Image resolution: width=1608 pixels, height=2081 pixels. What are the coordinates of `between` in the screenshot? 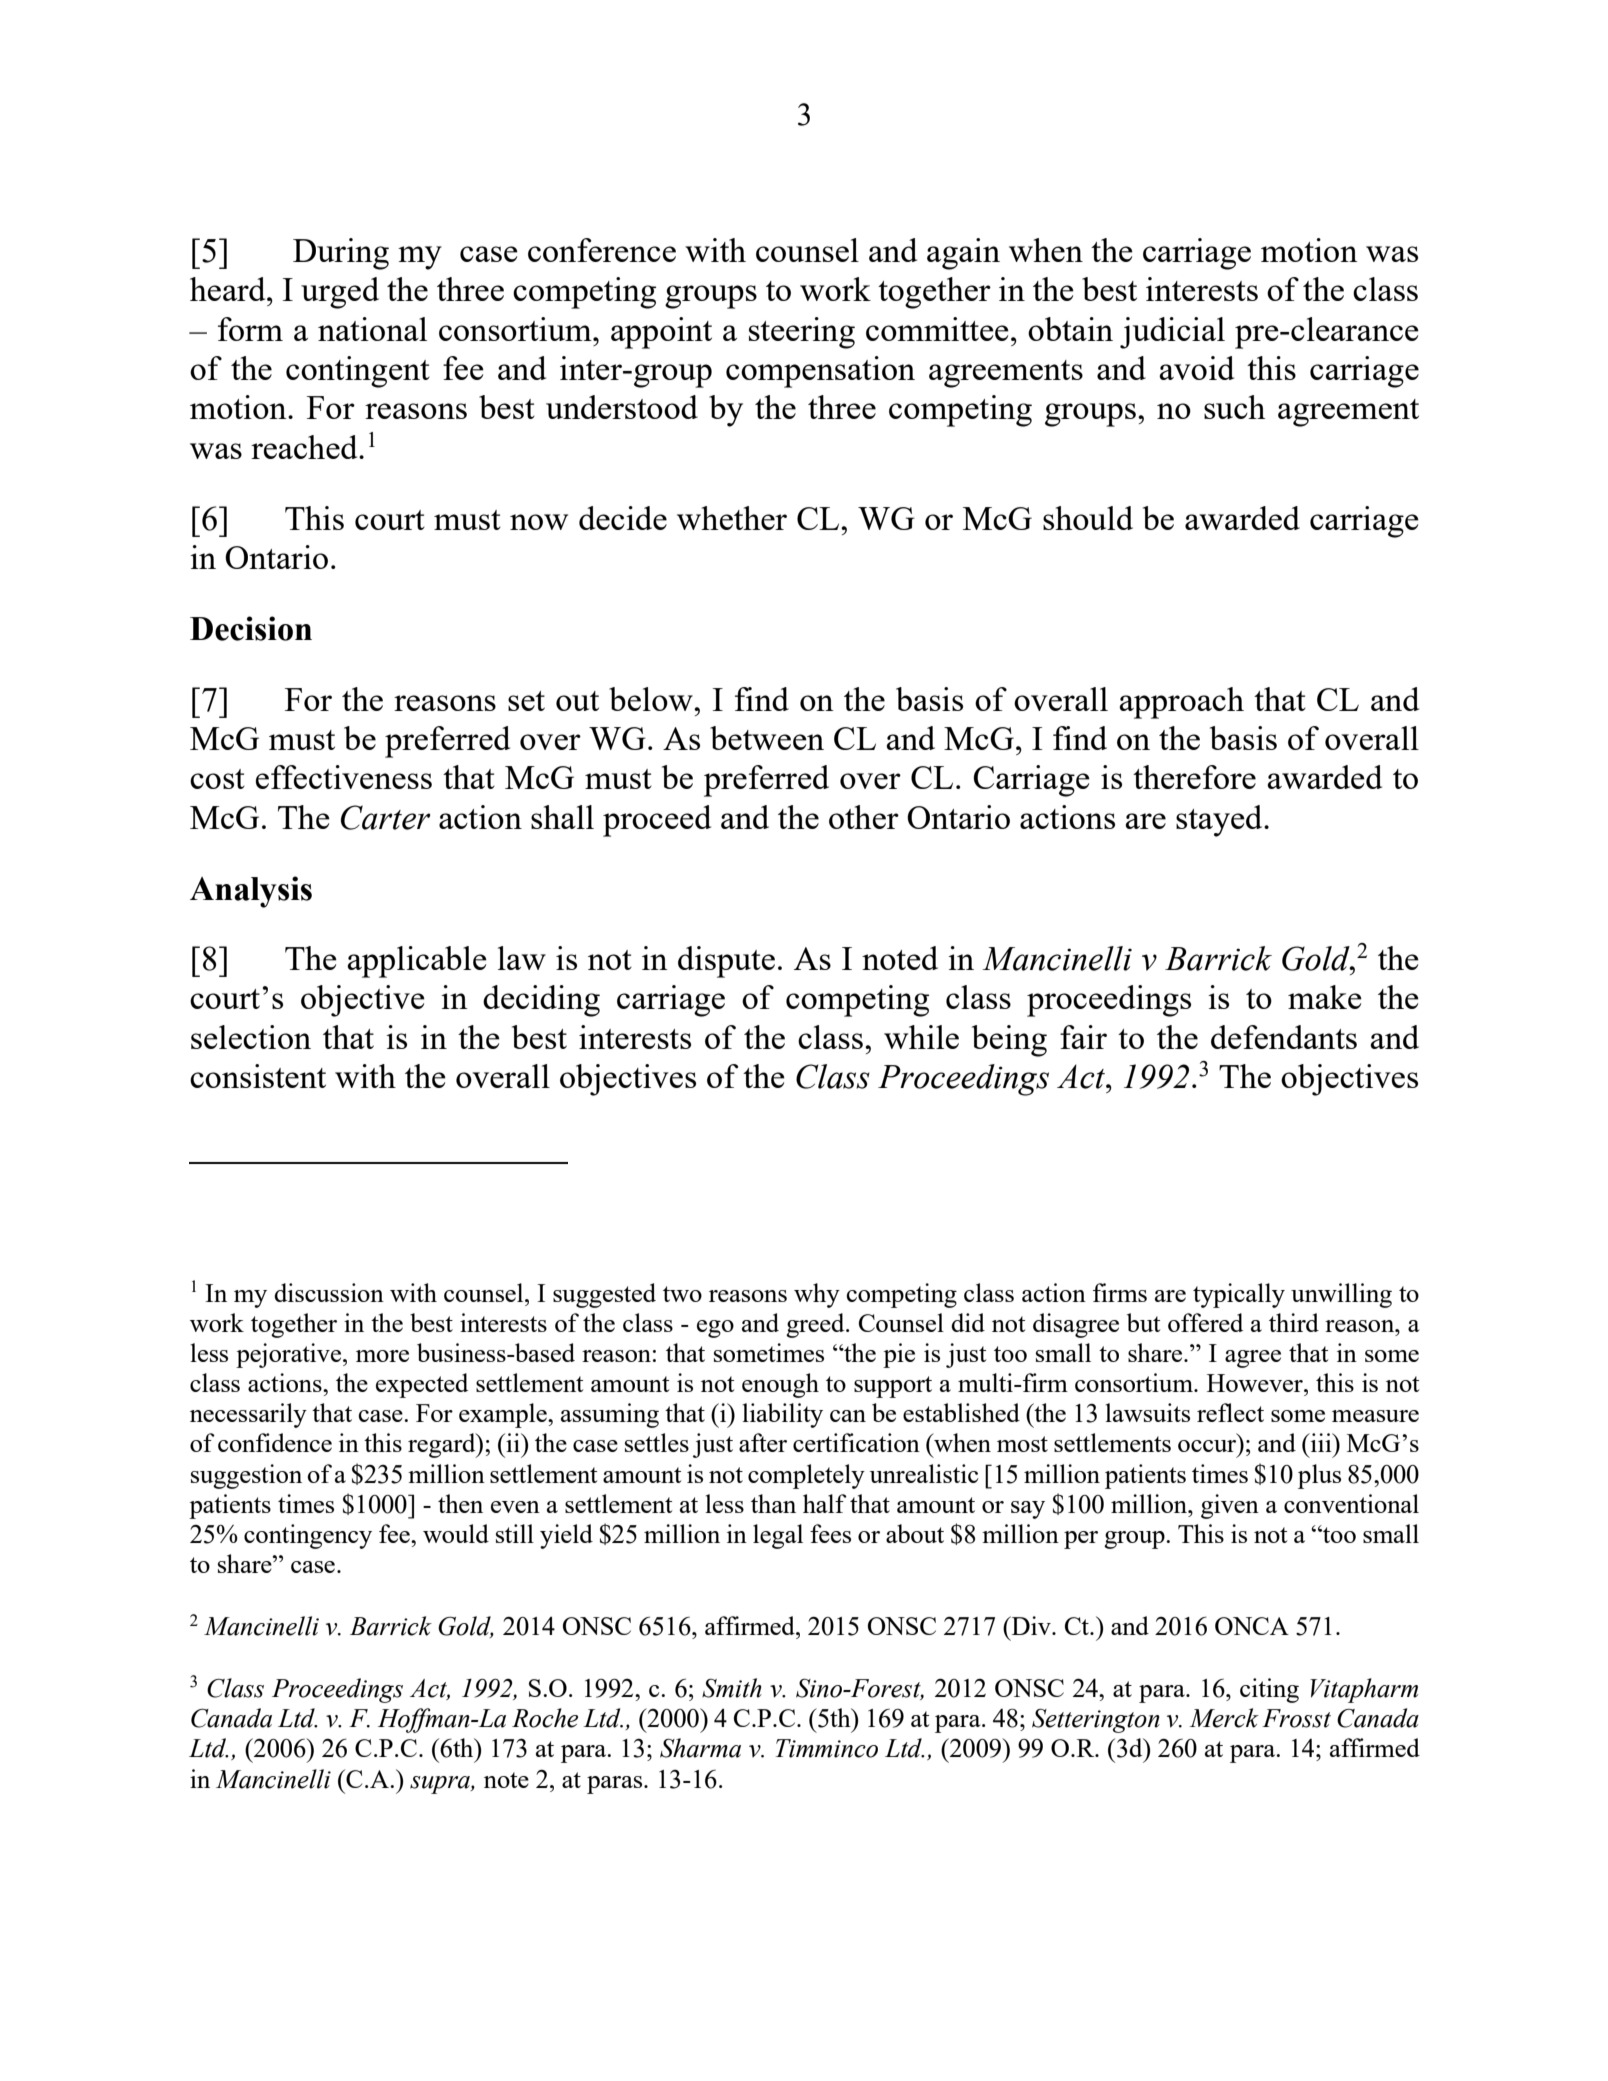 It's located at (767, 738).
